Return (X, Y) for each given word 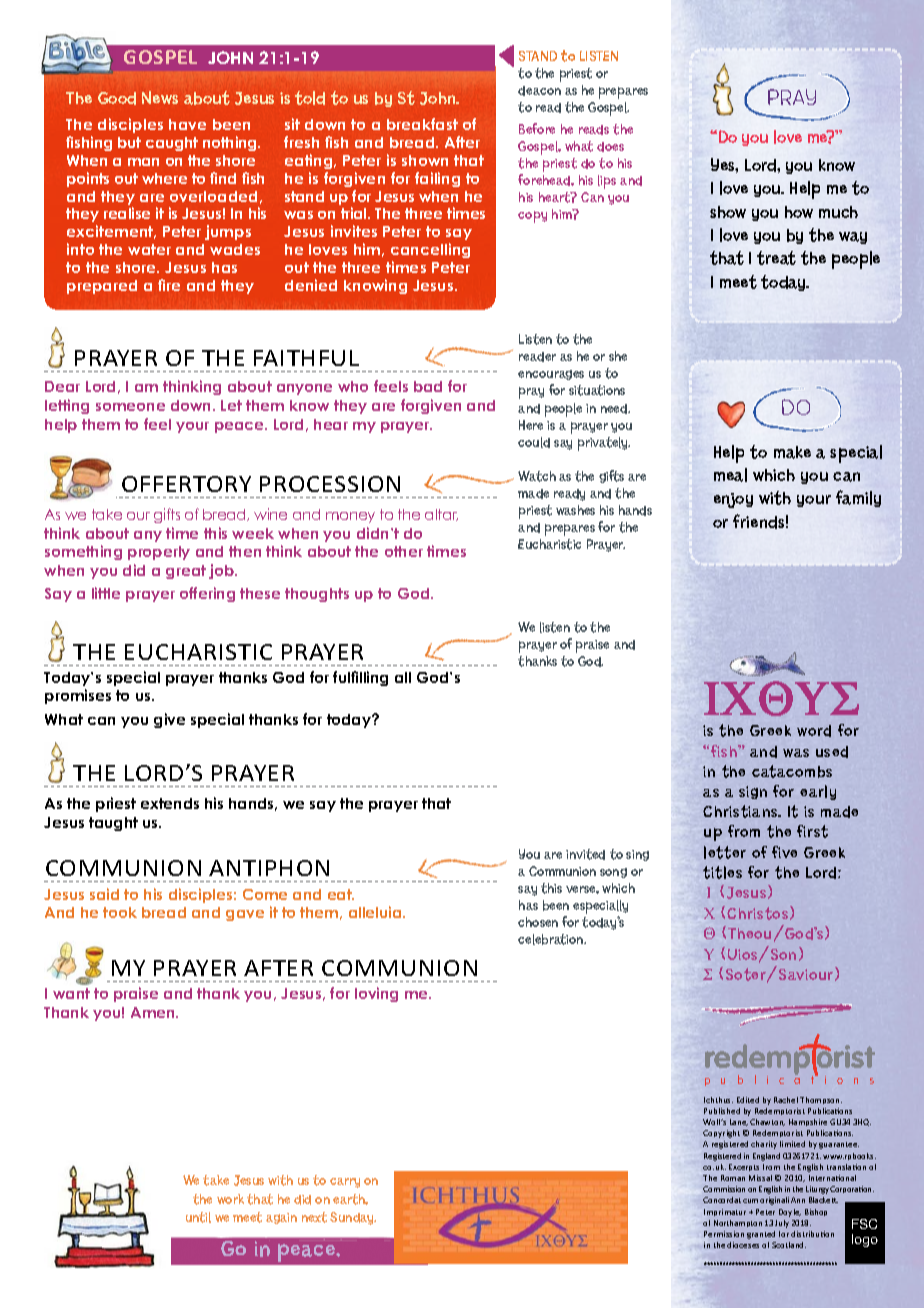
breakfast (422, 124)
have (187, 124)
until (198, 1217)
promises (78, 696)
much (838, 212)
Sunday (353, 1218)
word (814, 731)
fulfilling (360, 678)
